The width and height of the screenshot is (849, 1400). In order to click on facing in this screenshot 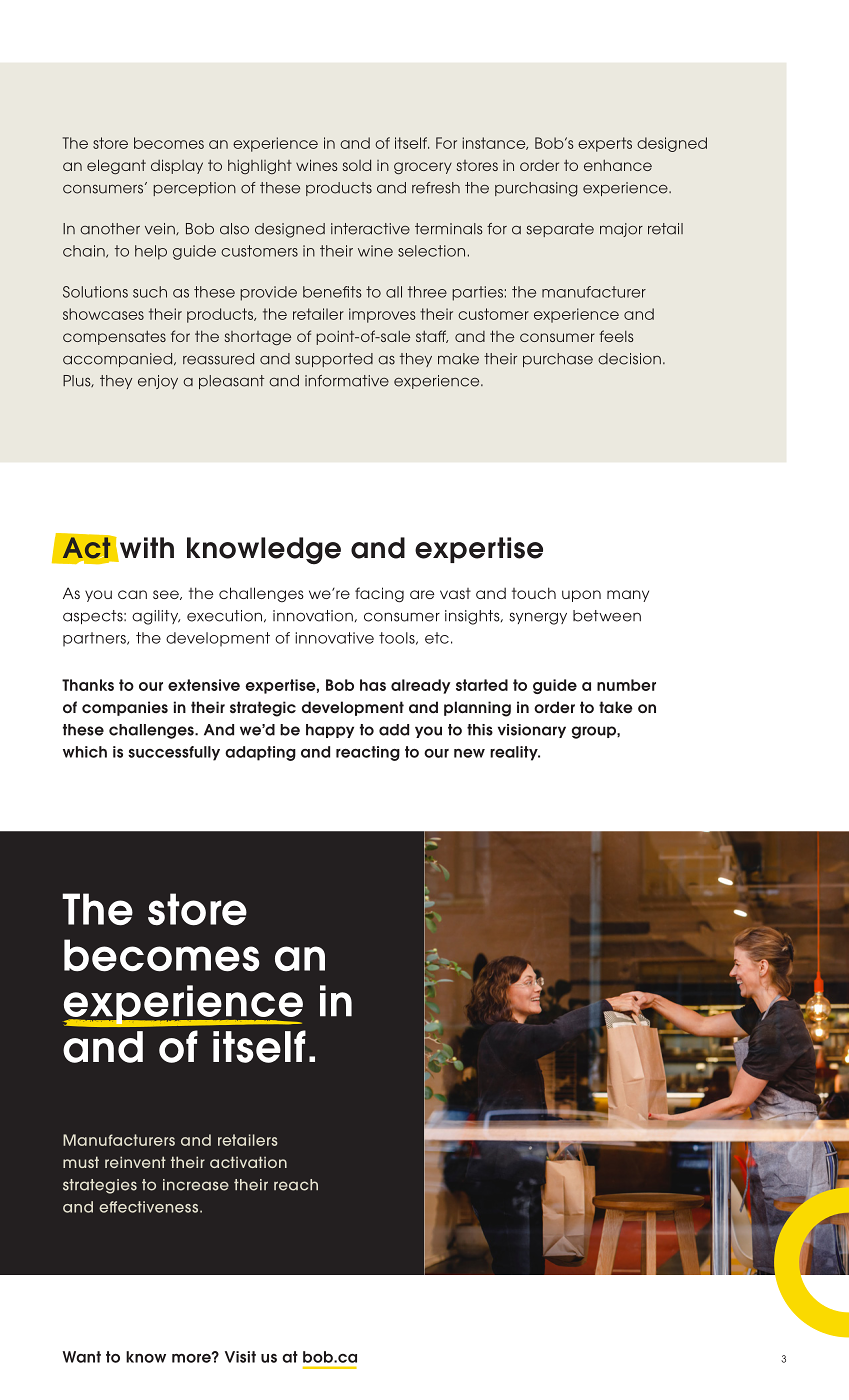, I will do `click(379, 595)`.
